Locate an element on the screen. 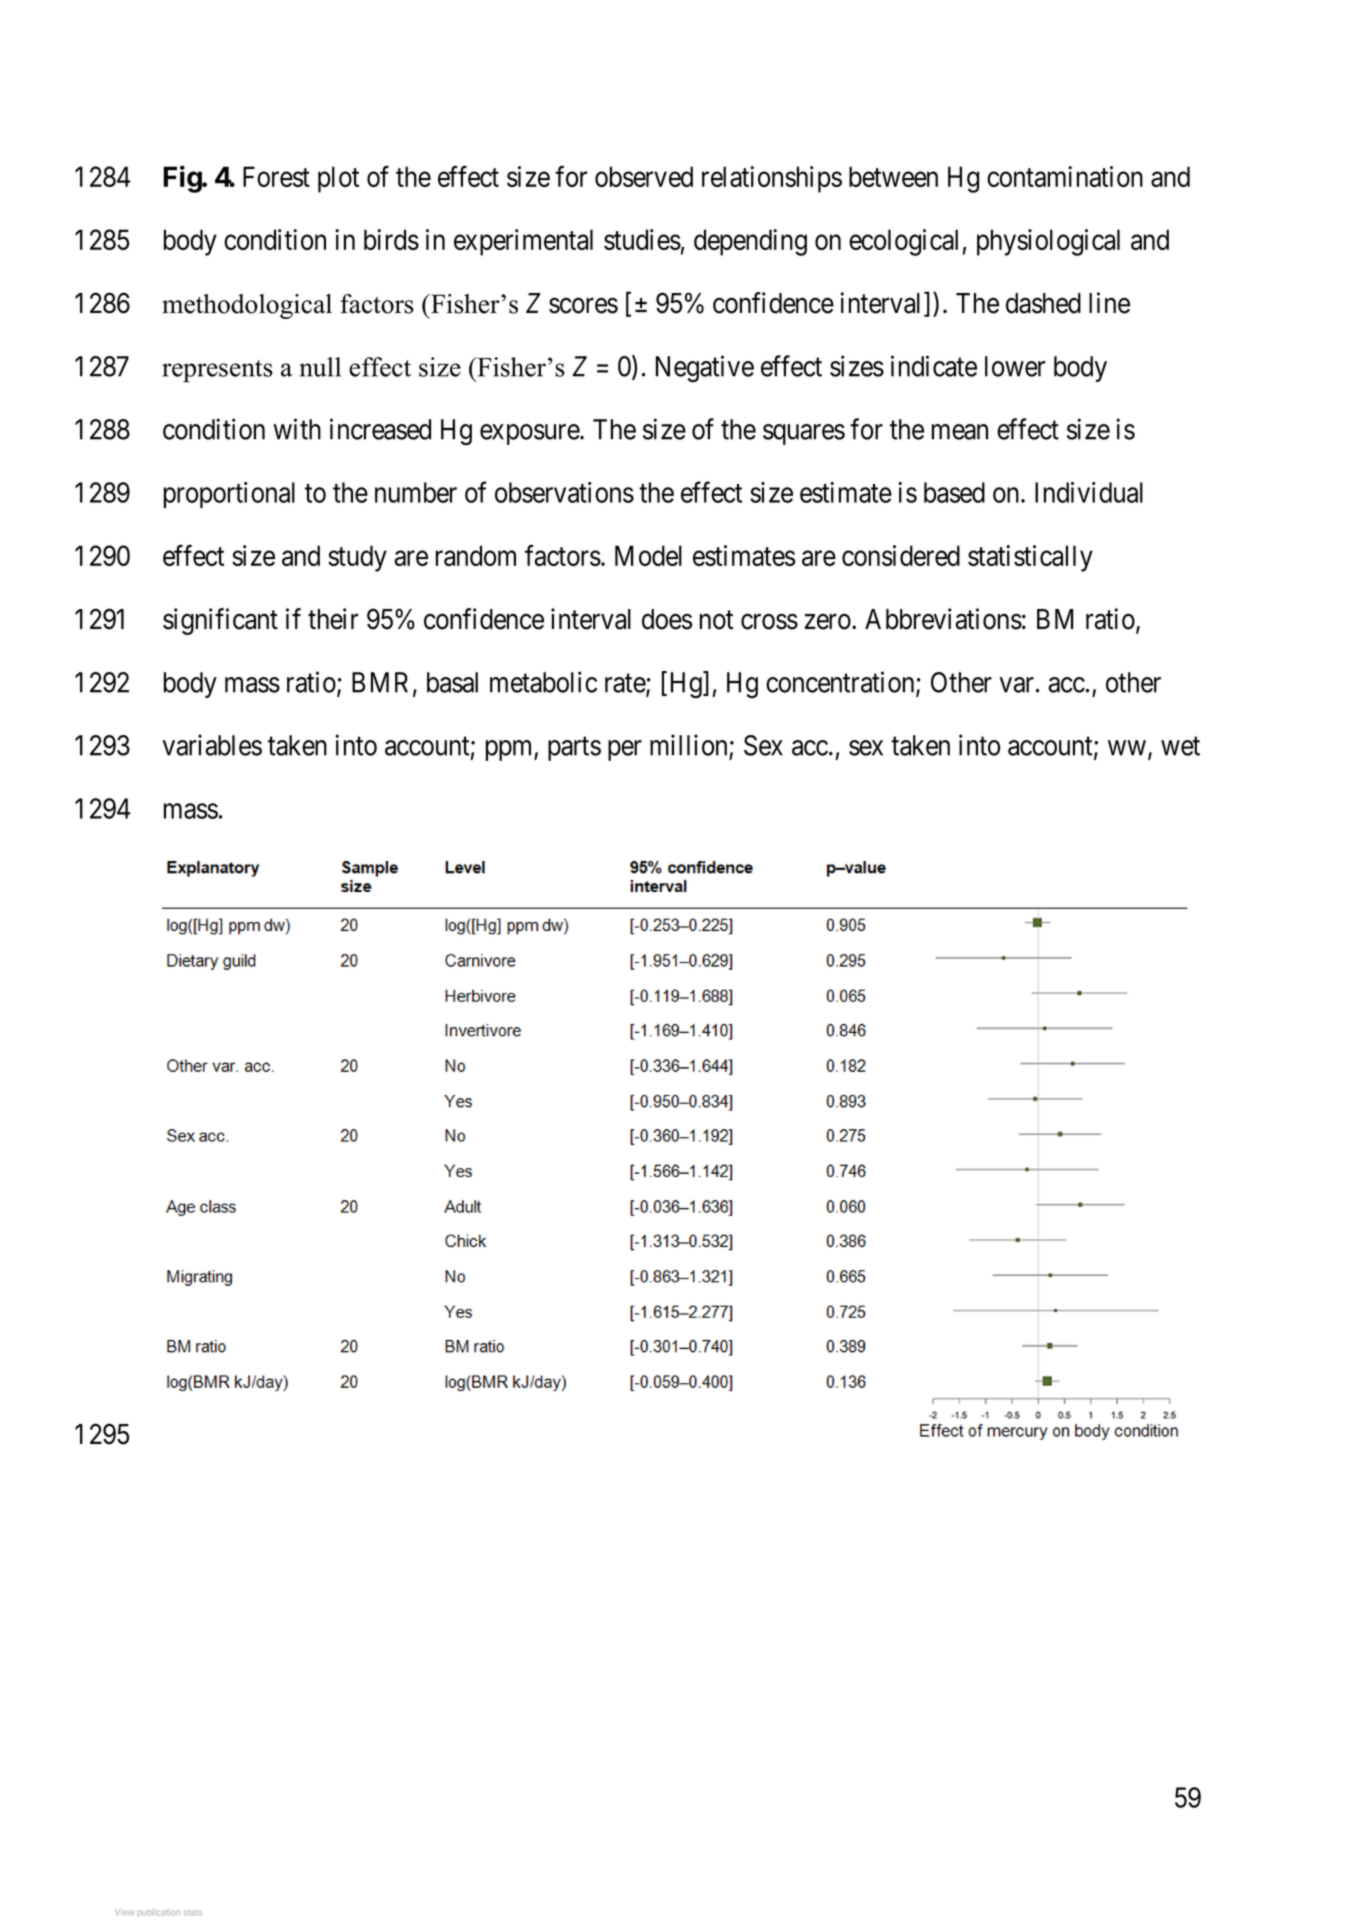  statistically is located at coordinates (1030, 558).
